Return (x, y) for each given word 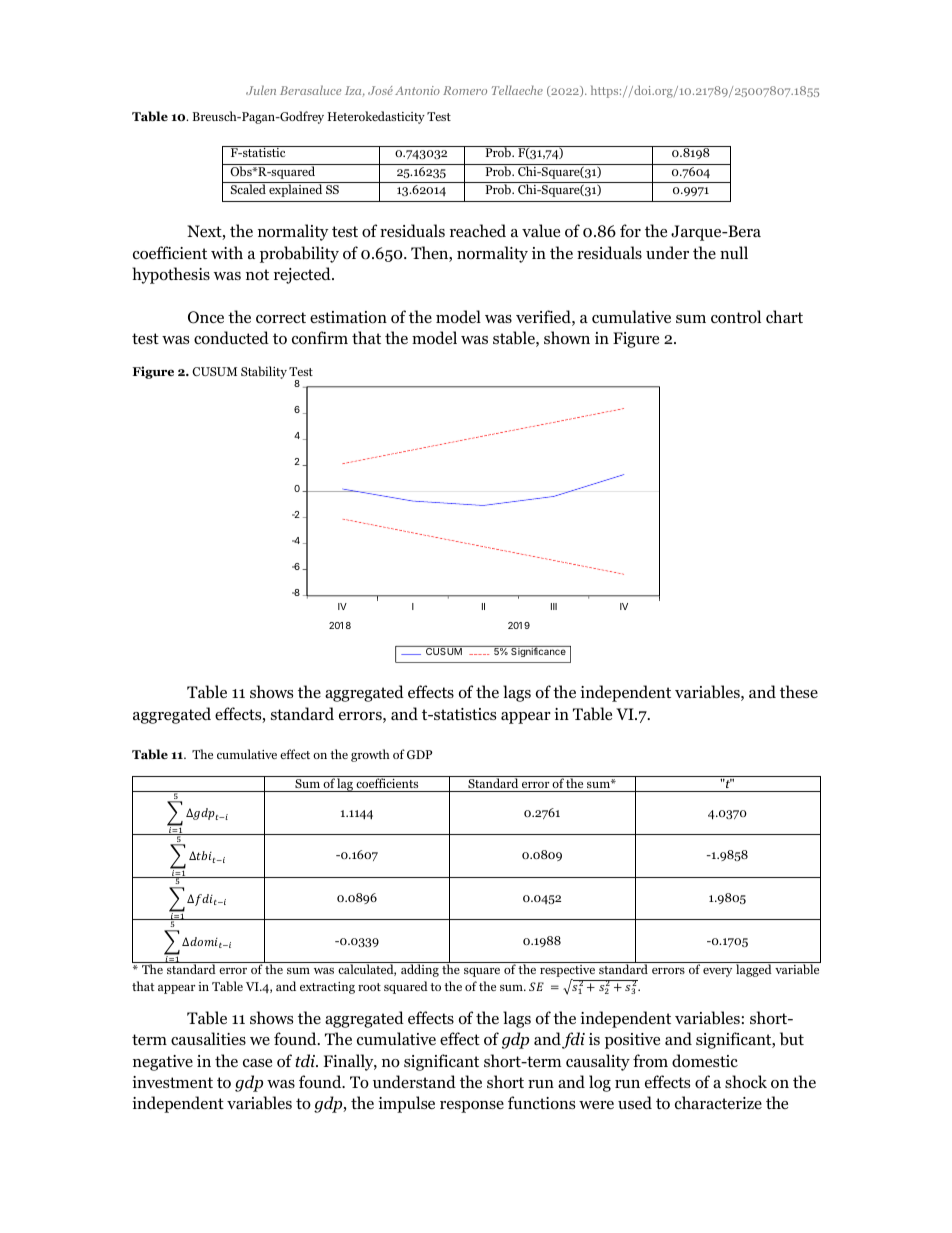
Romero (465, 90)
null (734, 252)
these (799, 691)
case (257, 1063)
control (736, 317)
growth (370, 755)
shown (567, 338)
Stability (264, 372)
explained (296, 189)
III (554, 606)
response (472, 1107)
